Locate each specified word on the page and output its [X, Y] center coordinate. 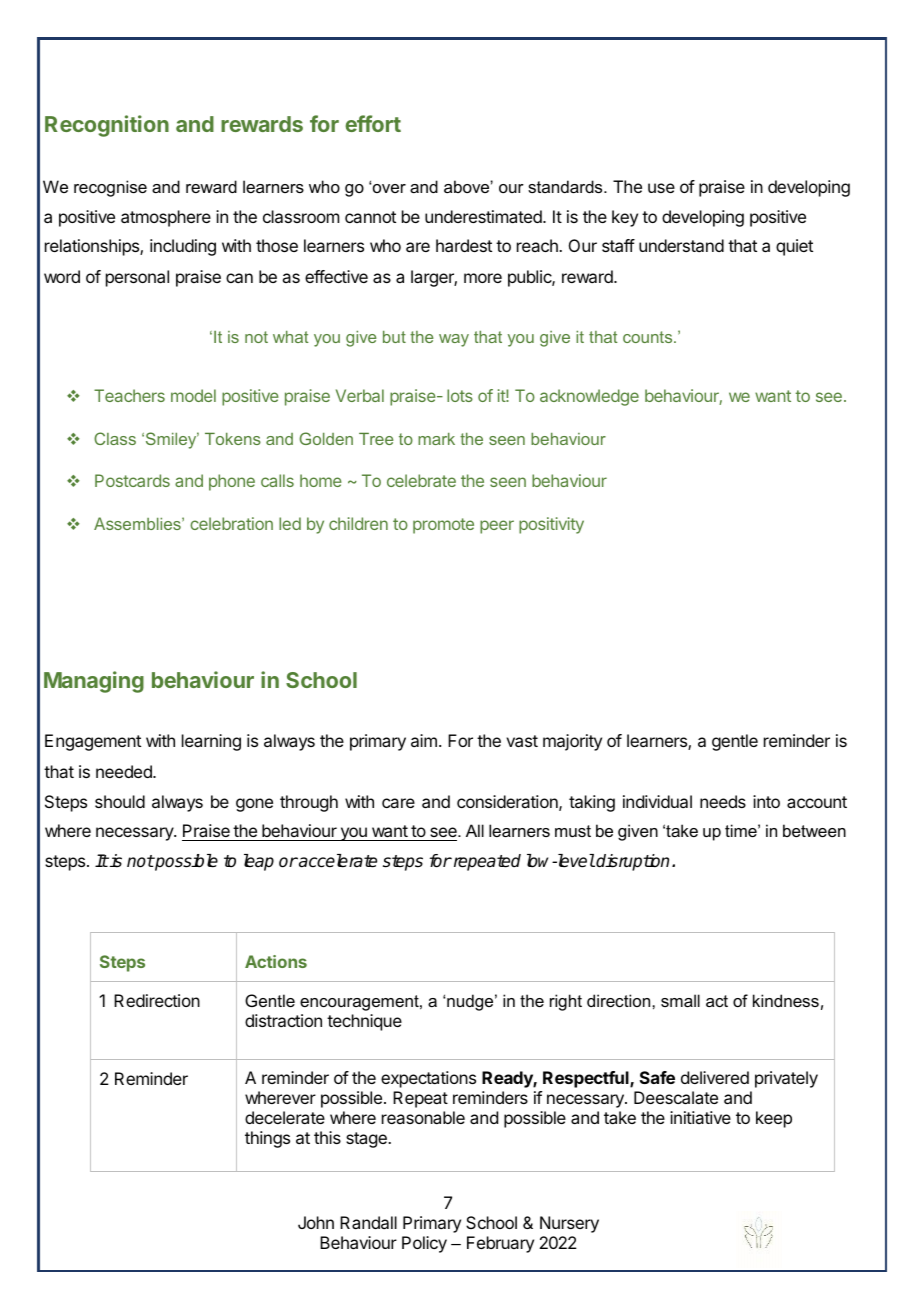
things [267, 1139]
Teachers [129, 395]
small [680, 1000]
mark [436, 439]
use [661, 188]
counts [649, 337]
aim [424, 740]
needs [723, 801]
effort [373, 123]
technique [364, 1022]
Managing [94, 682]
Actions [276, 961]
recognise [110, 188]
